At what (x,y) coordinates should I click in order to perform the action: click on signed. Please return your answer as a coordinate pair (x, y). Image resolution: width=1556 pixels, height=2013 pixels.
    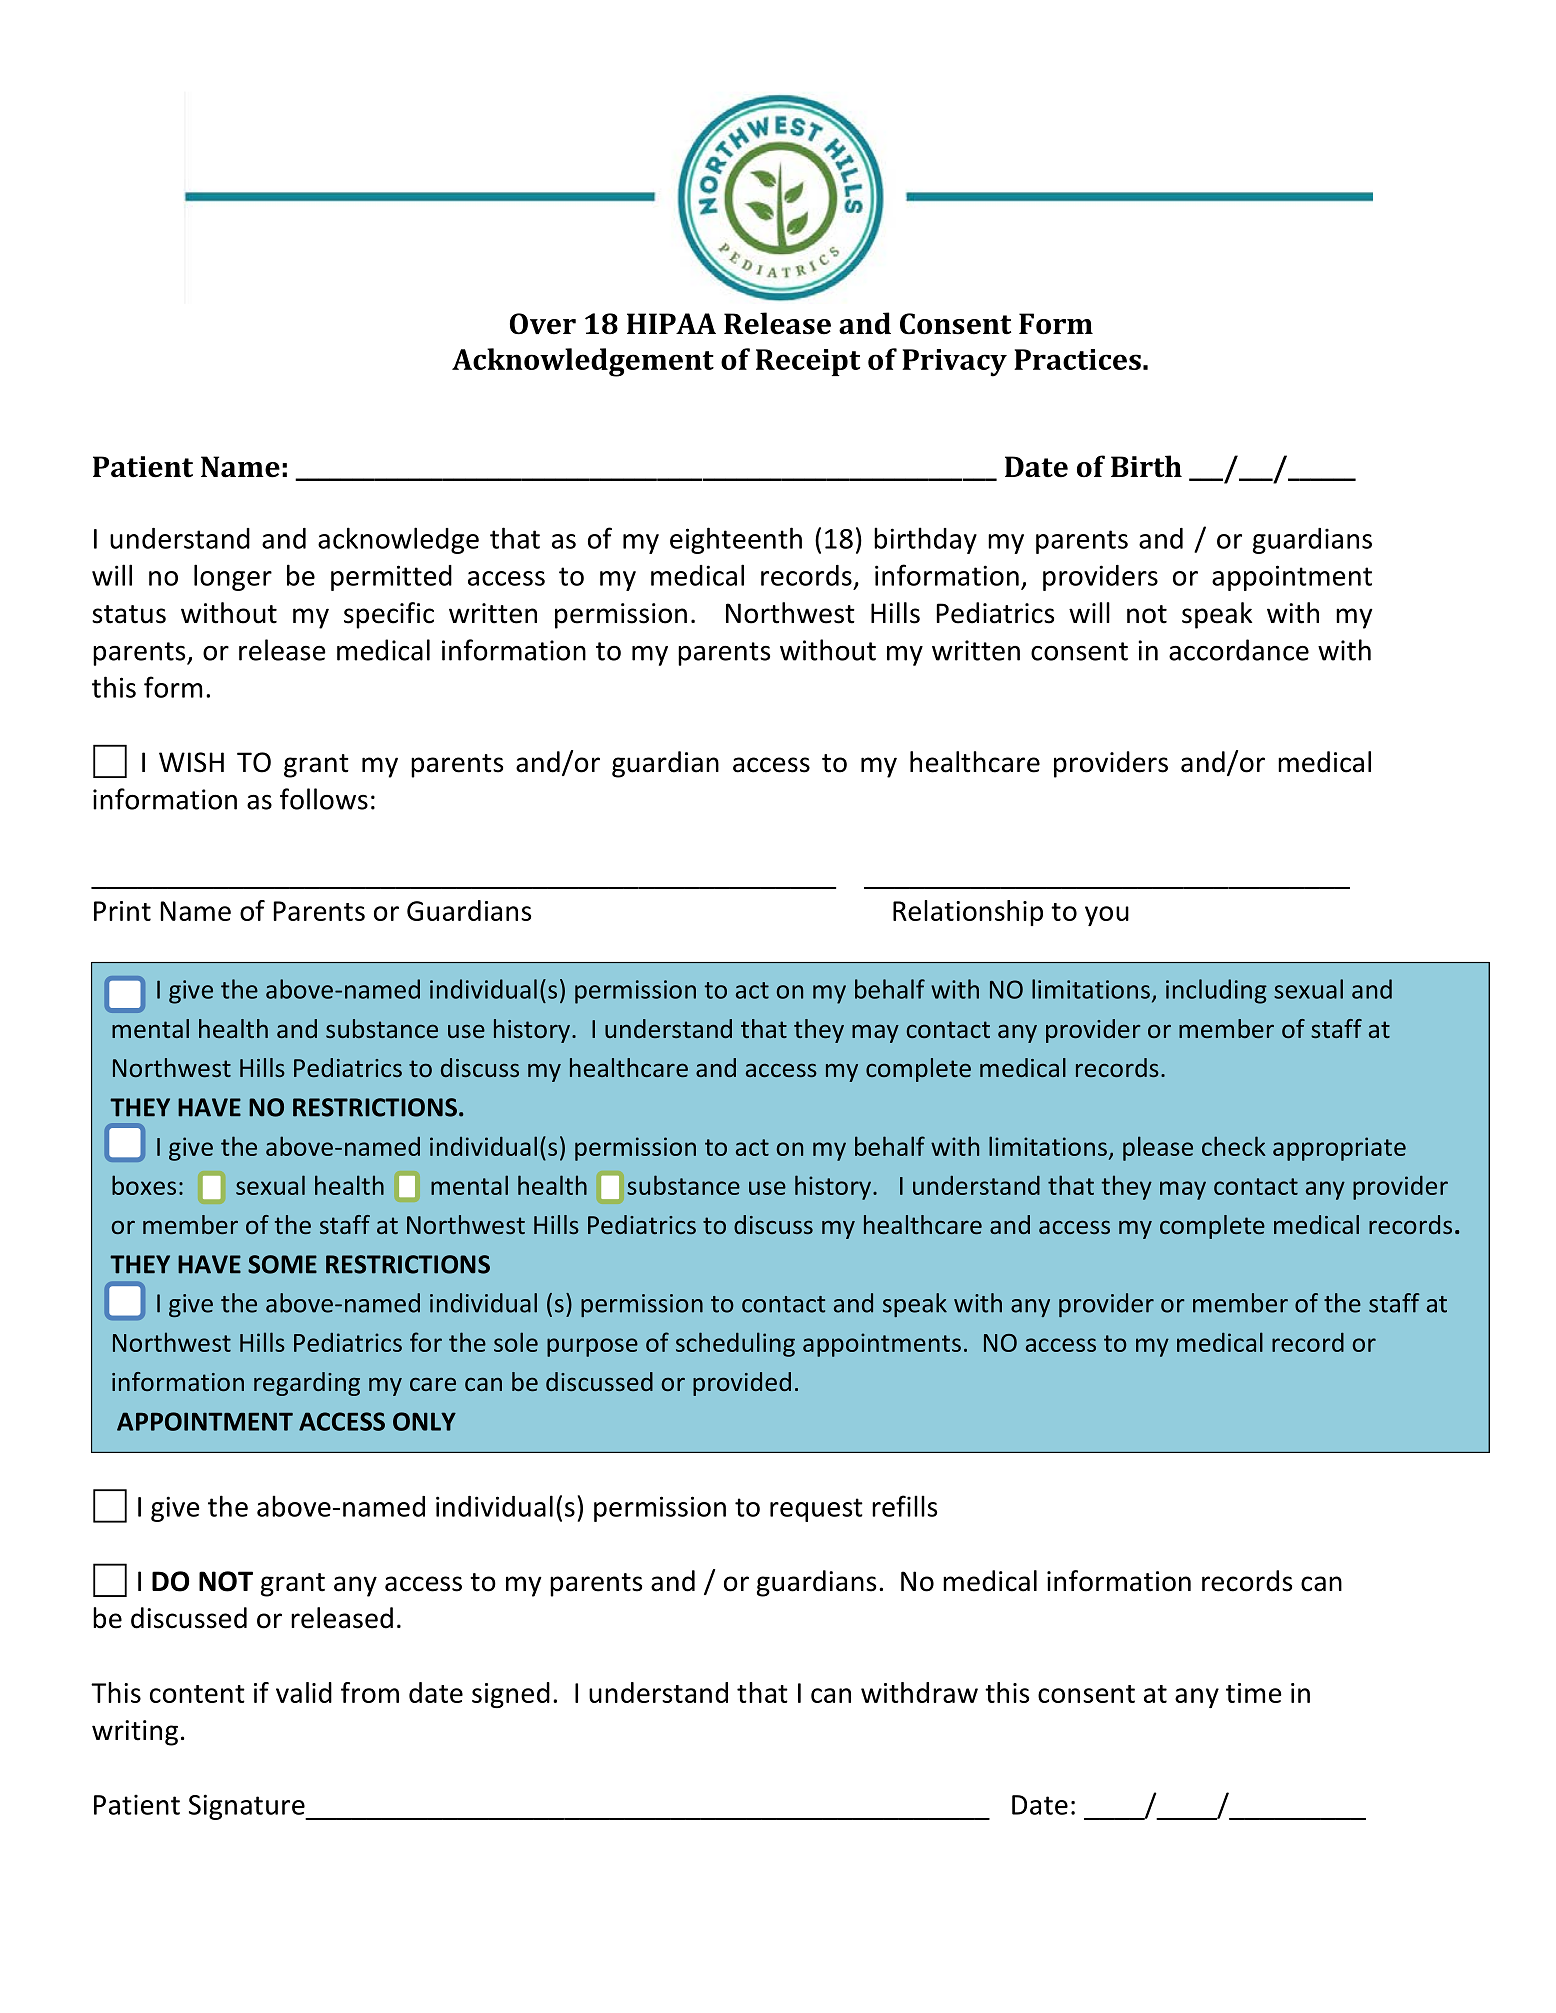
    Looking at the image, I should click on (511, 1695).
